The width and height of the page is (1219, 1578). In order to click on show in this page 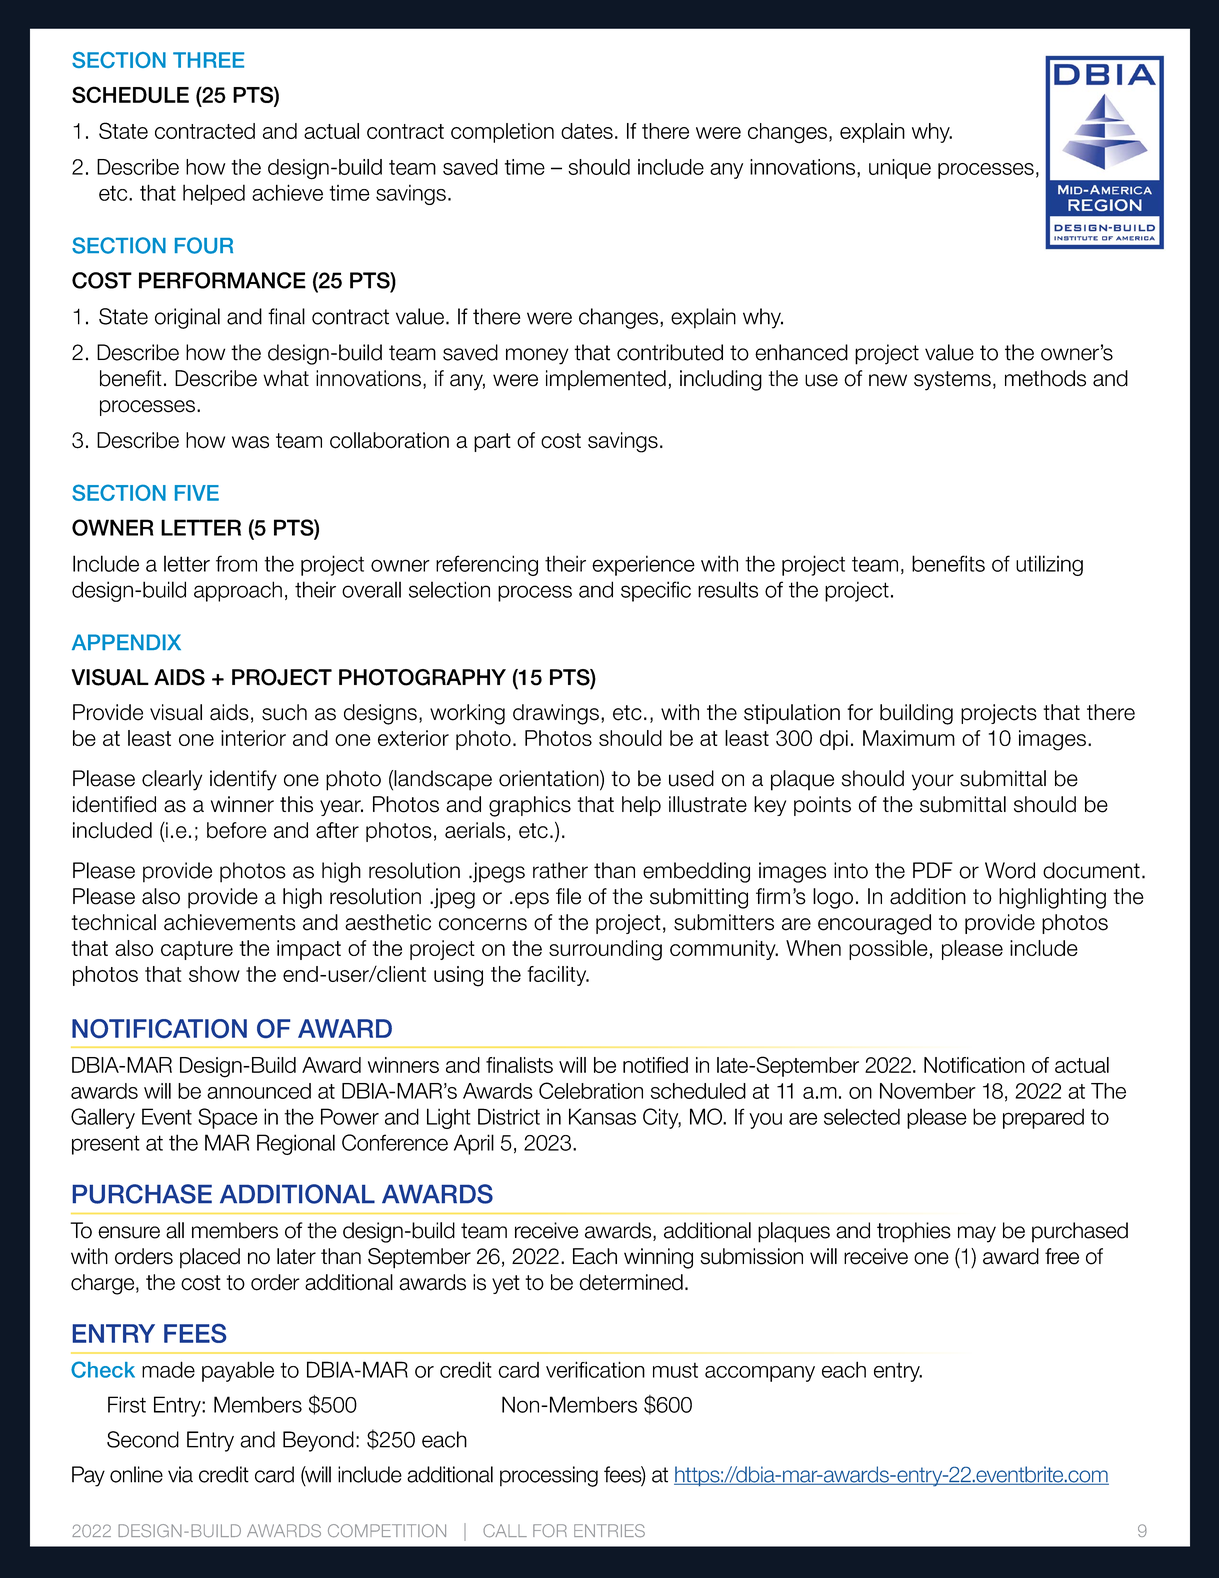, I will do `click(214, 974)`.
